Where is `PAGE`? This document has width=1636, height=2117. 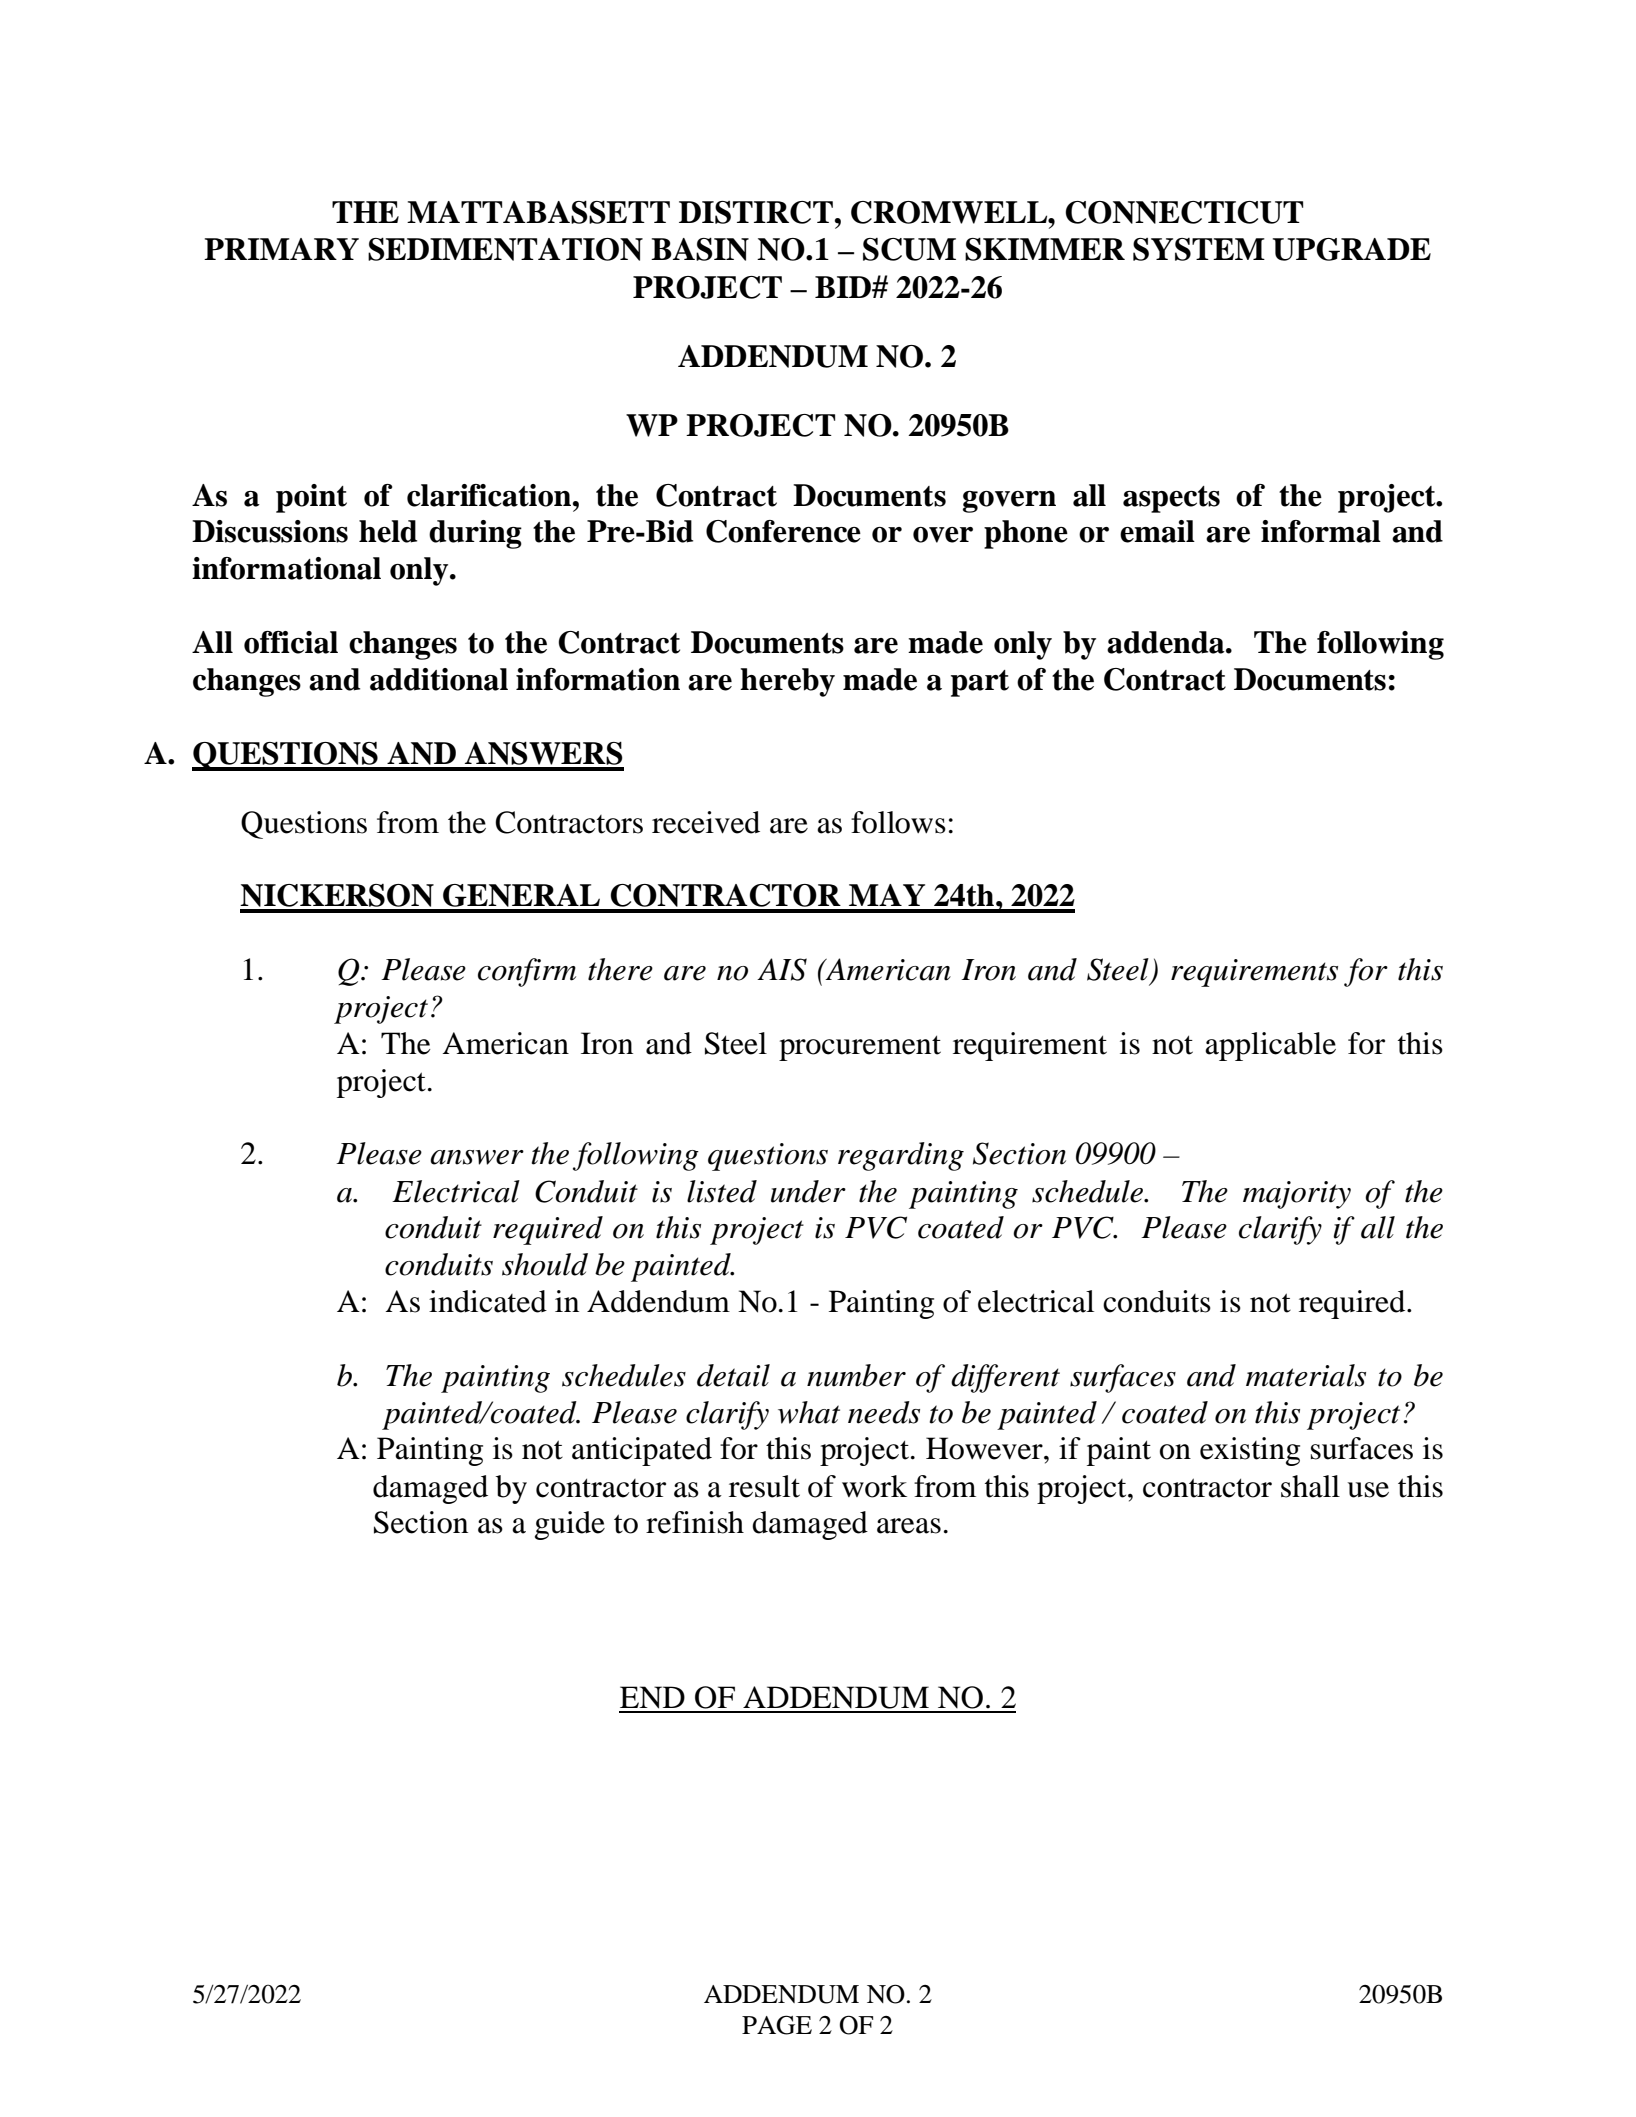
PAGE is located at coordinates (777, 2025).
